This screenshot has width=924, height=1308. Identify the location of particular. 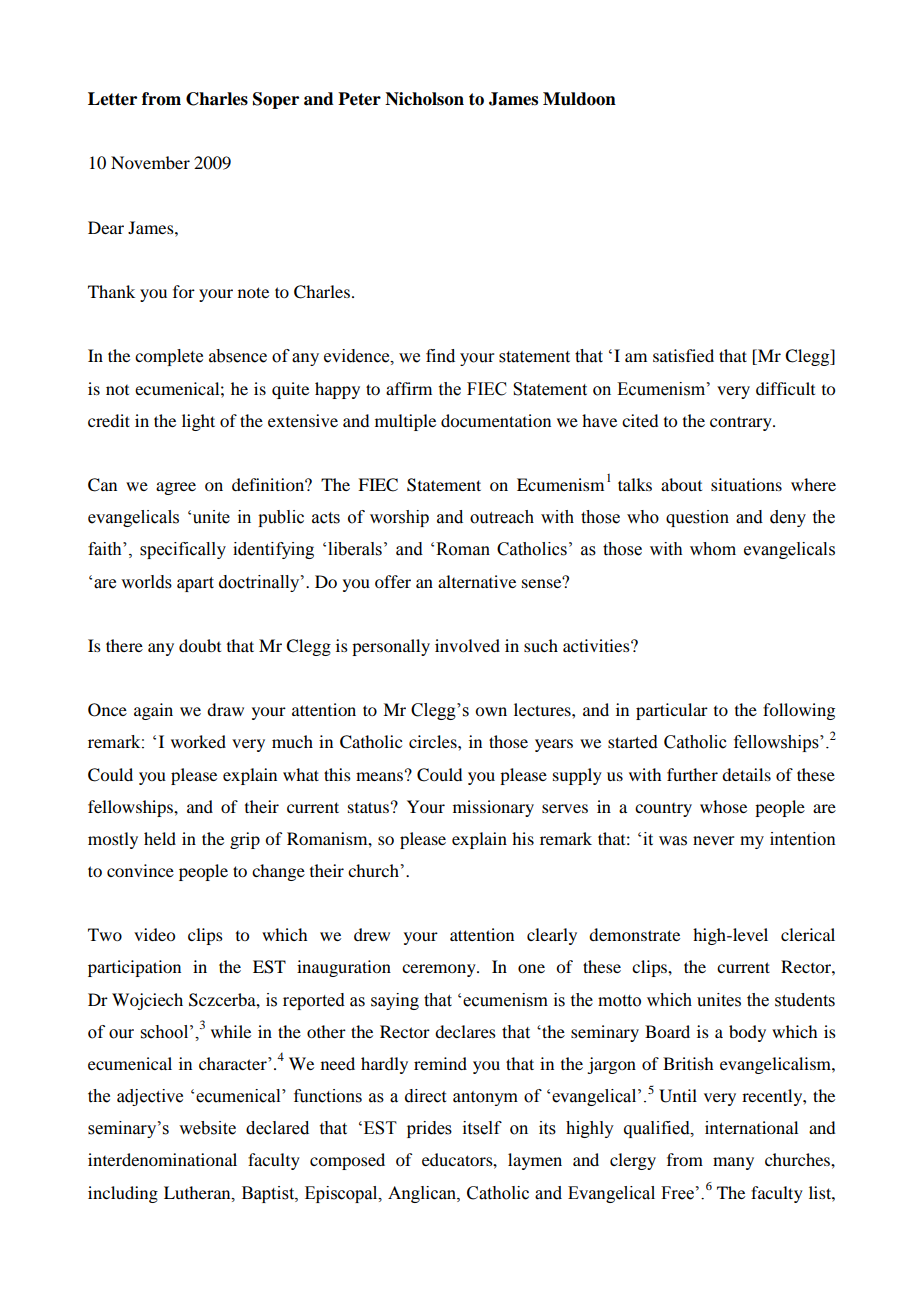
(672, 711).
